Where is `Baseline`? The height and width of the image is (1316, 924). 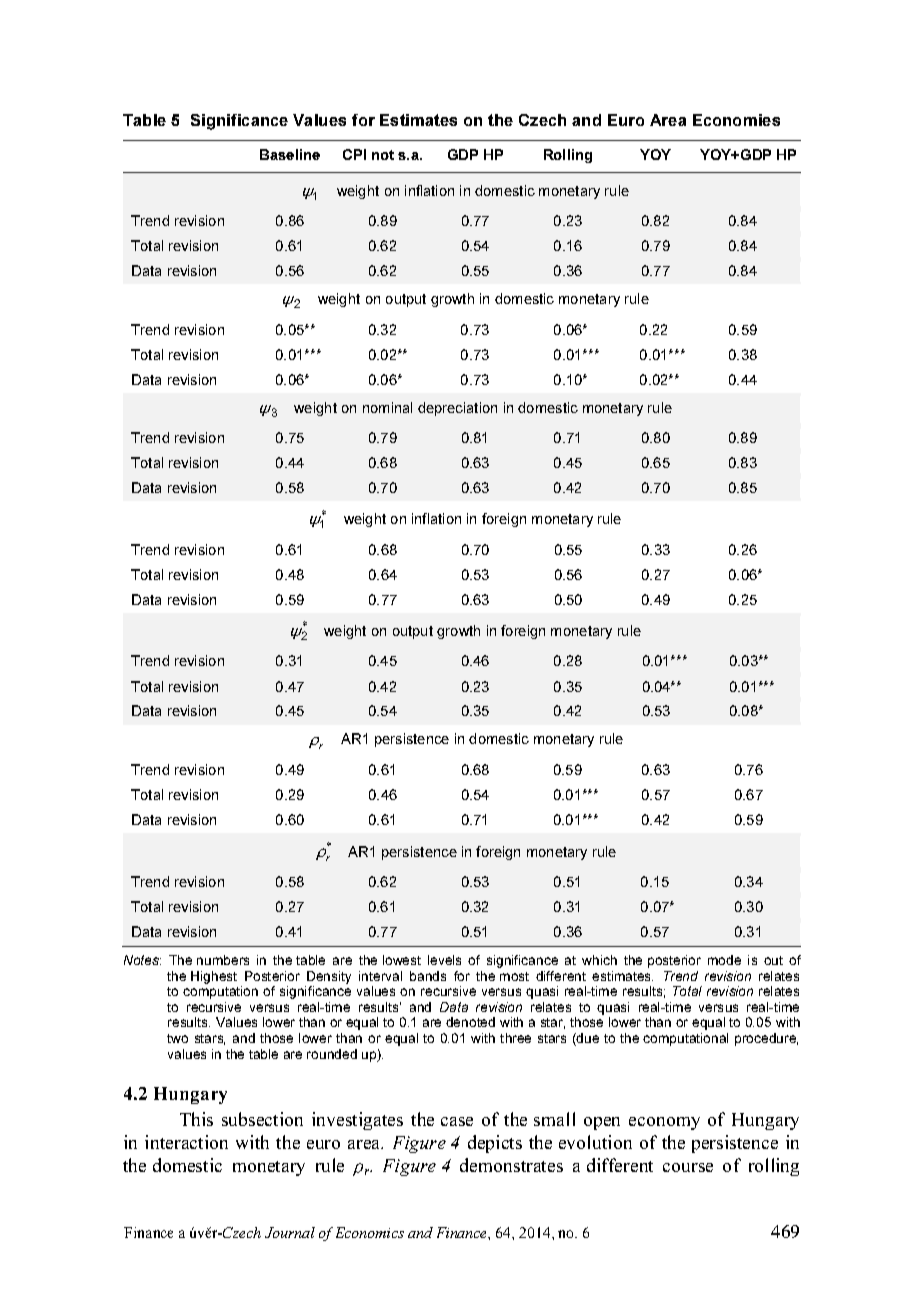 Baseline is located at coordinates (290, 154).
